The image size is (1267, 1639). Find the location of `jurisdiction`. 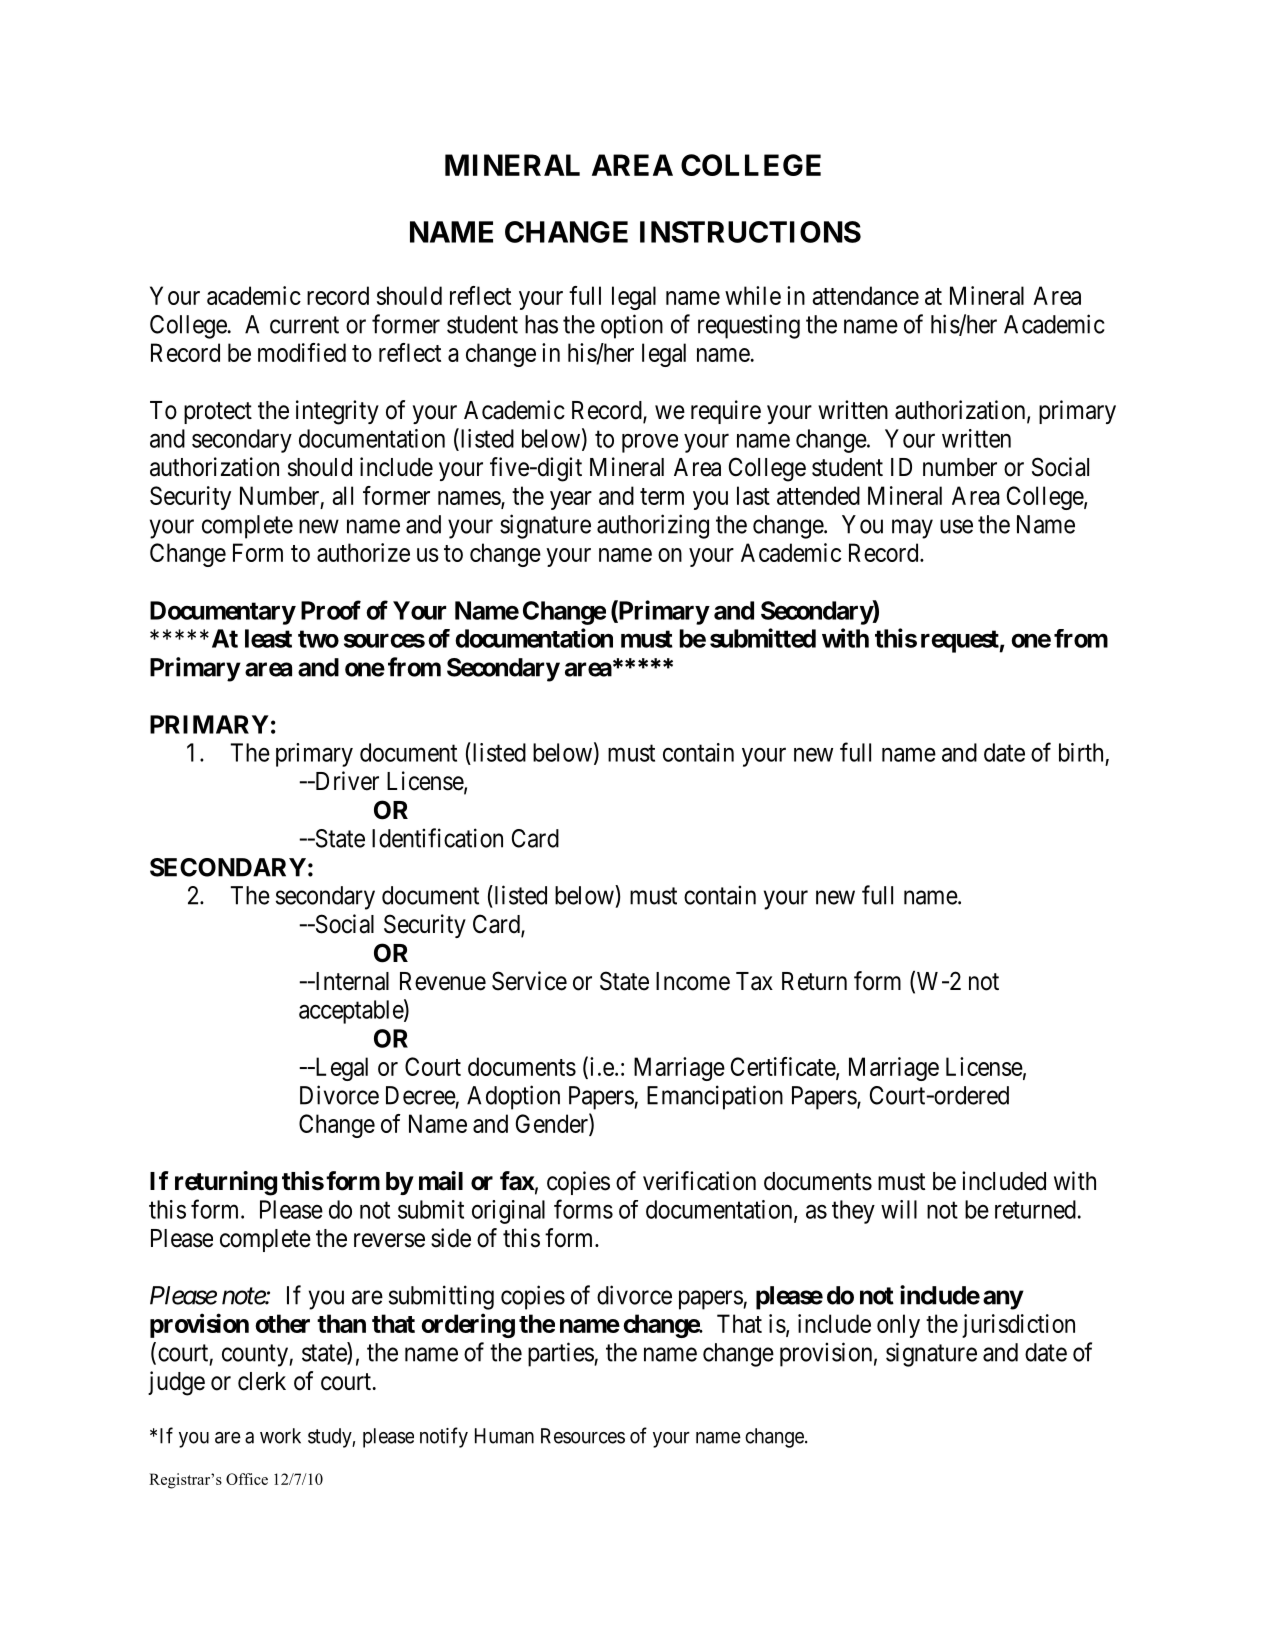

jurisdiction is located at coordinates (1018, 1326).
